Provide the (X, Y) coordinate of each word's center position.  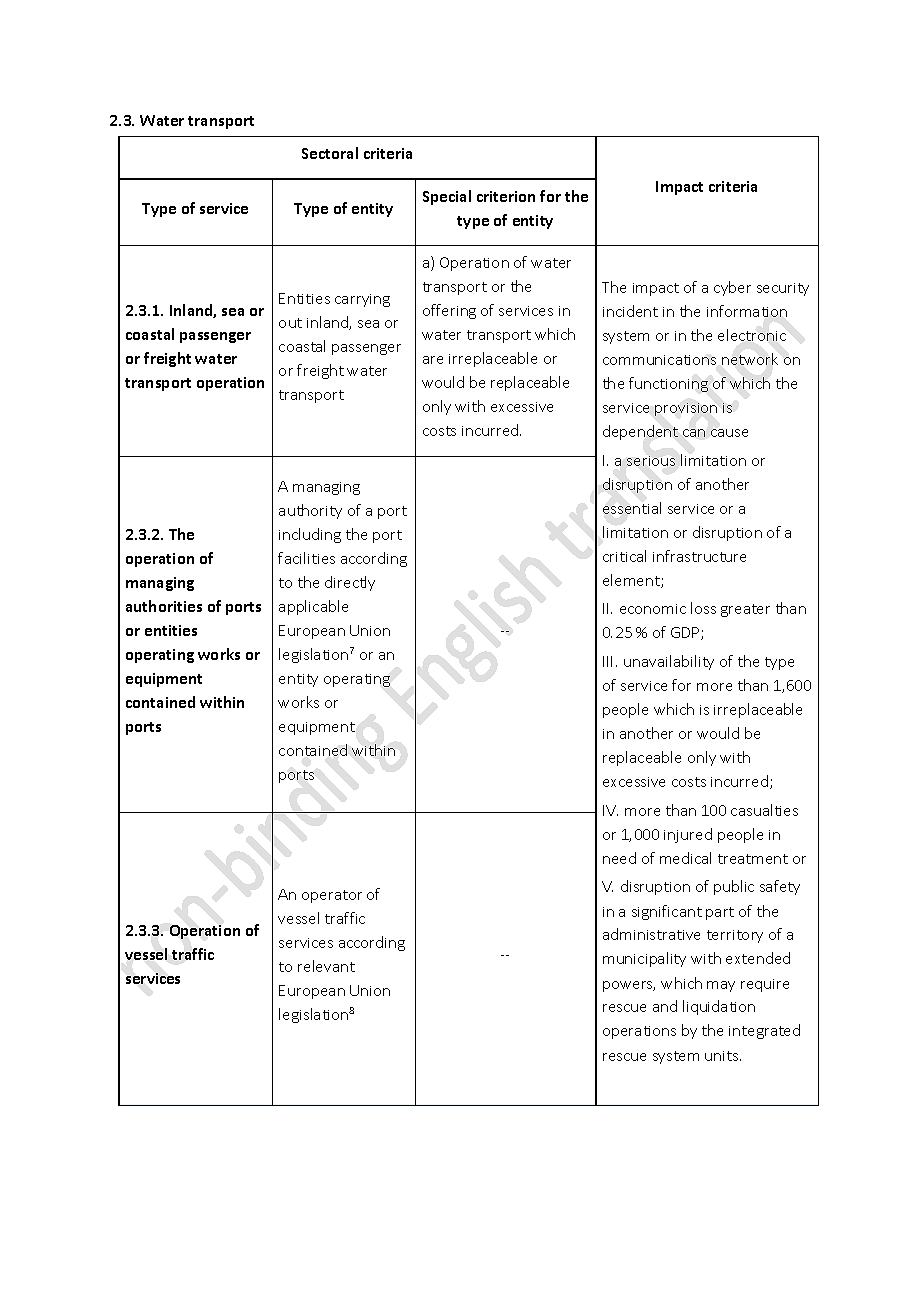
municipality (644, 959)
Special (447, 197)
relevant (326, 966)
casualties (764, 810)
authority (310, 511)
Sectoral (330, 153)
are (433, 360)
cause (729, 433)
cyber (732, 288)
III (607, 661)
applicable (313, 607)
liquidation (719, 1007)
